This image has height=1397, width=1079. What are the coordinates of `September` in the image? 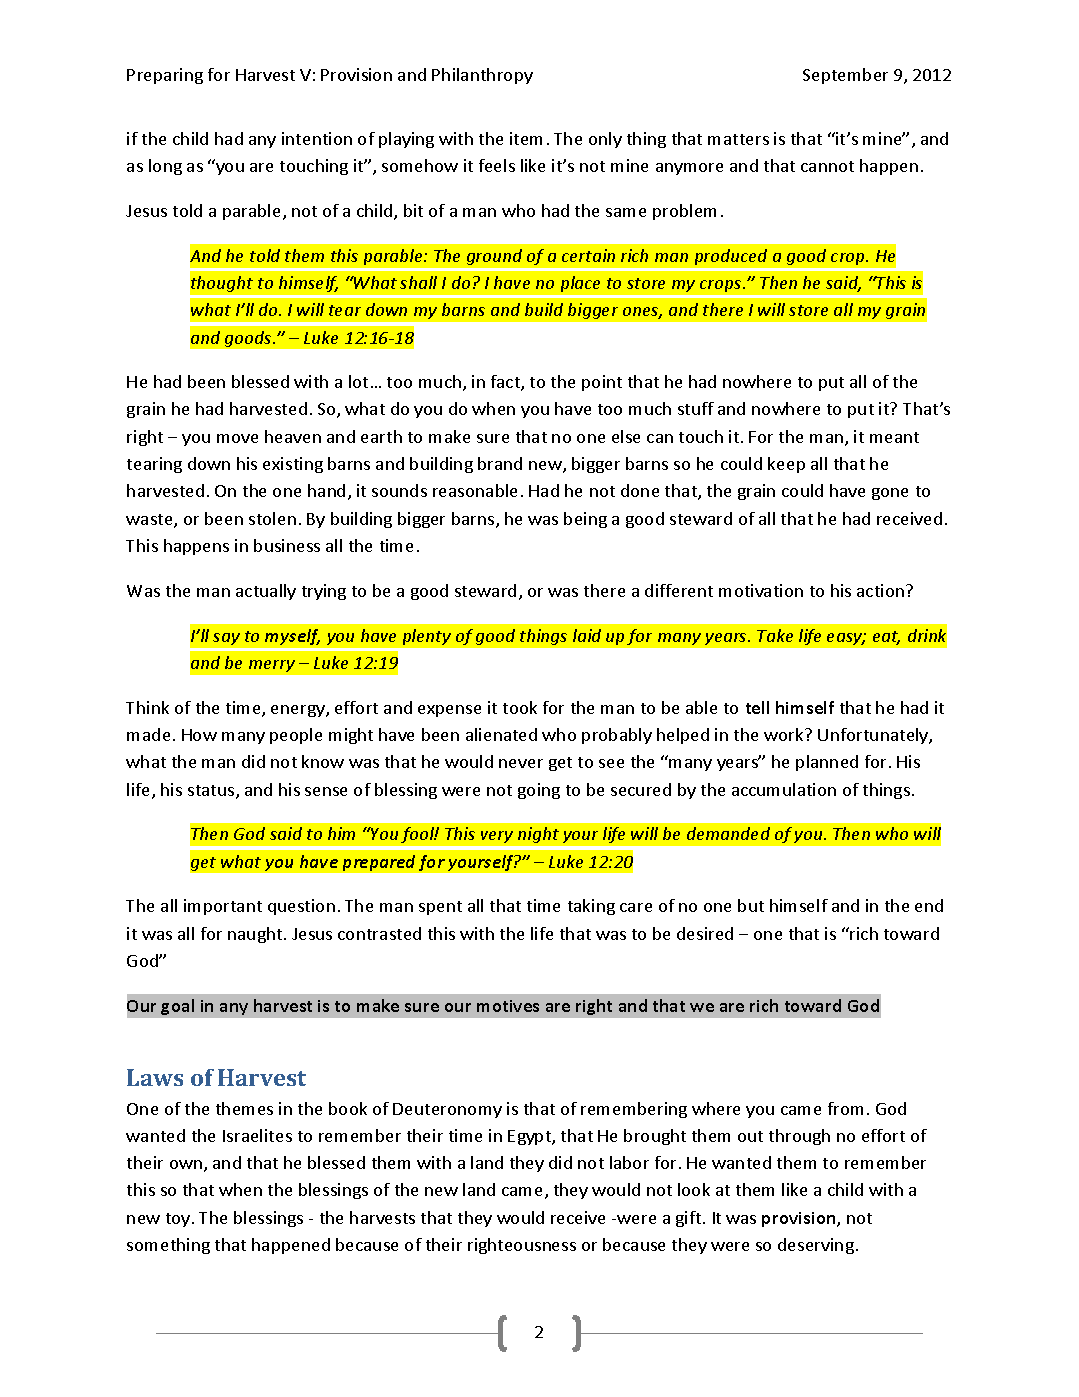 It's located at (845, 76).
